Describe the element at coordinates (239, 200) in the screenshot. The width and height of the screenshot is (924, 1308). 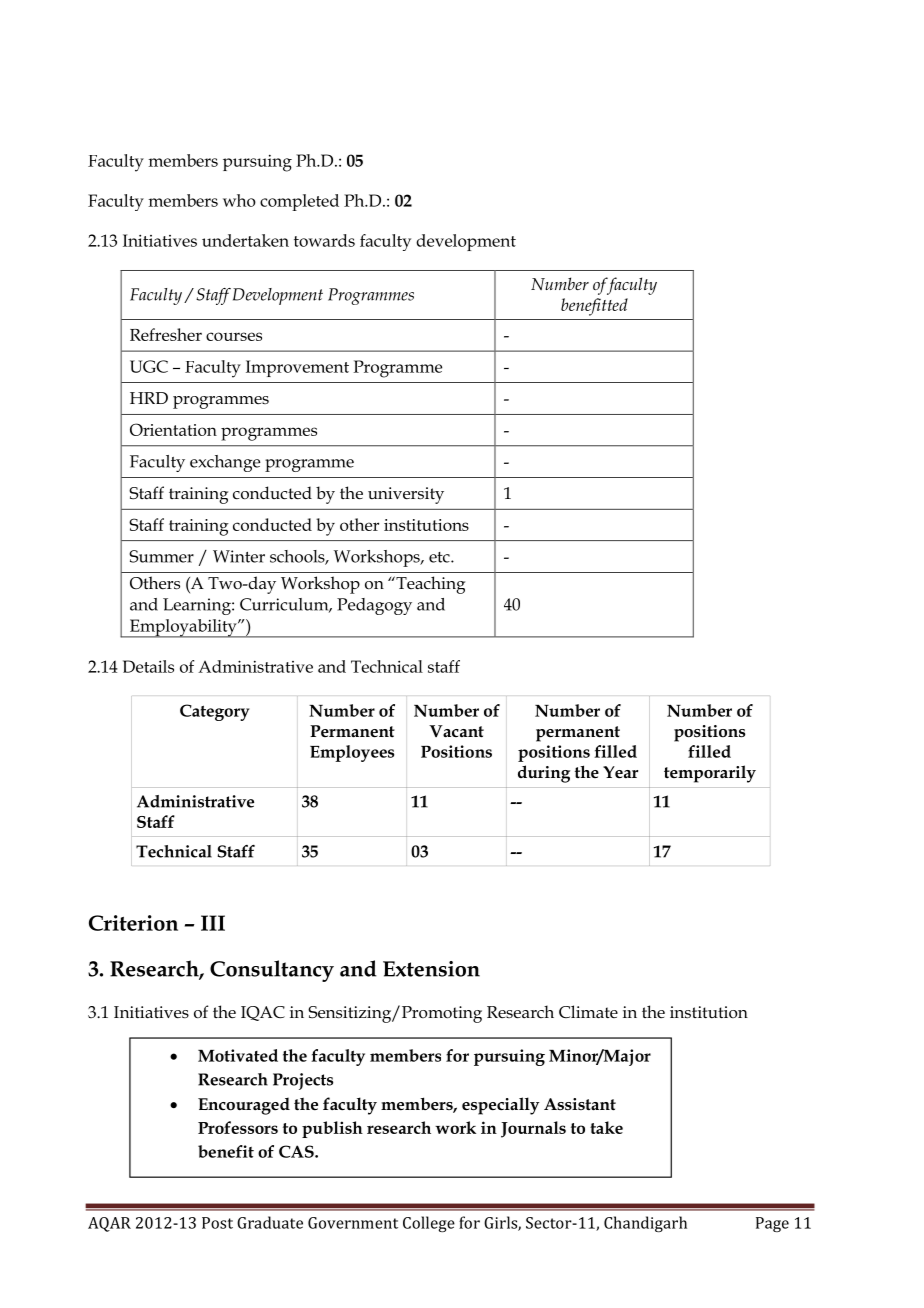
I see `who` at that location.
